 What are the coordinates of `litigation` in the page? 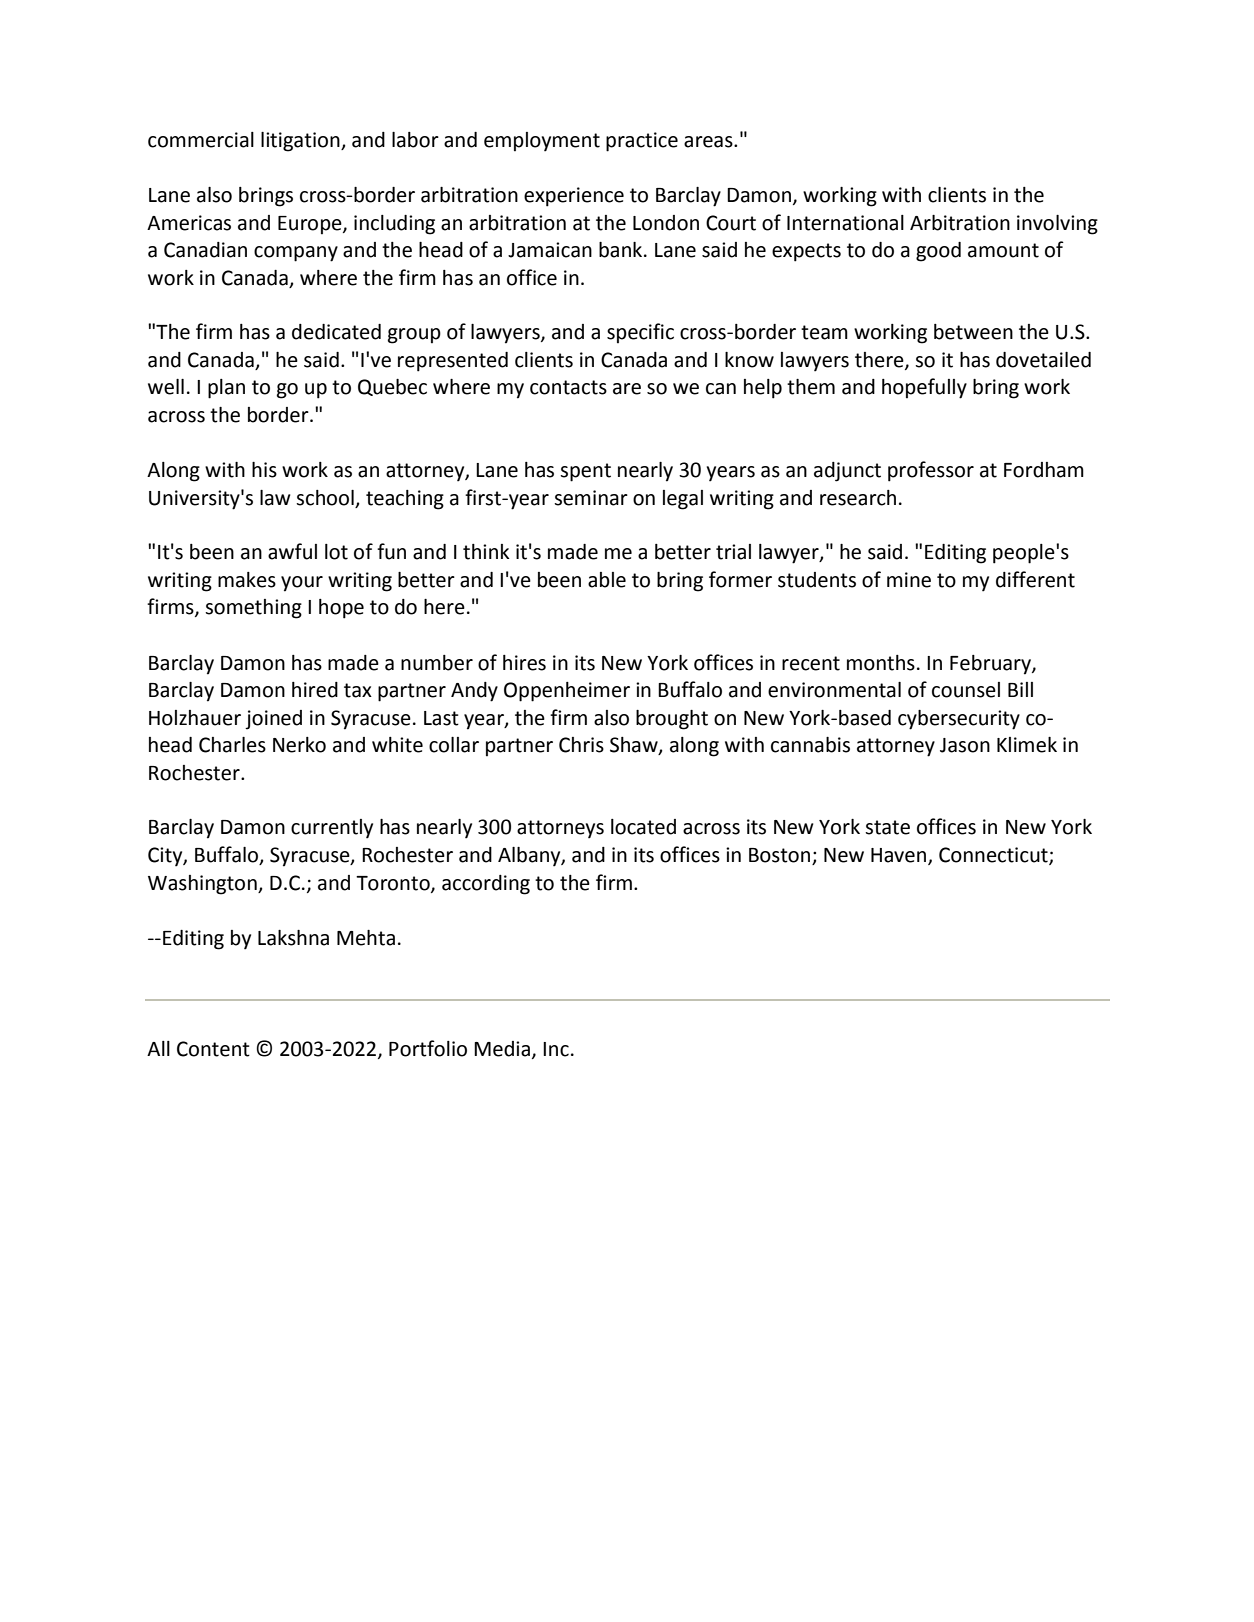 It's located at (301, 142).
